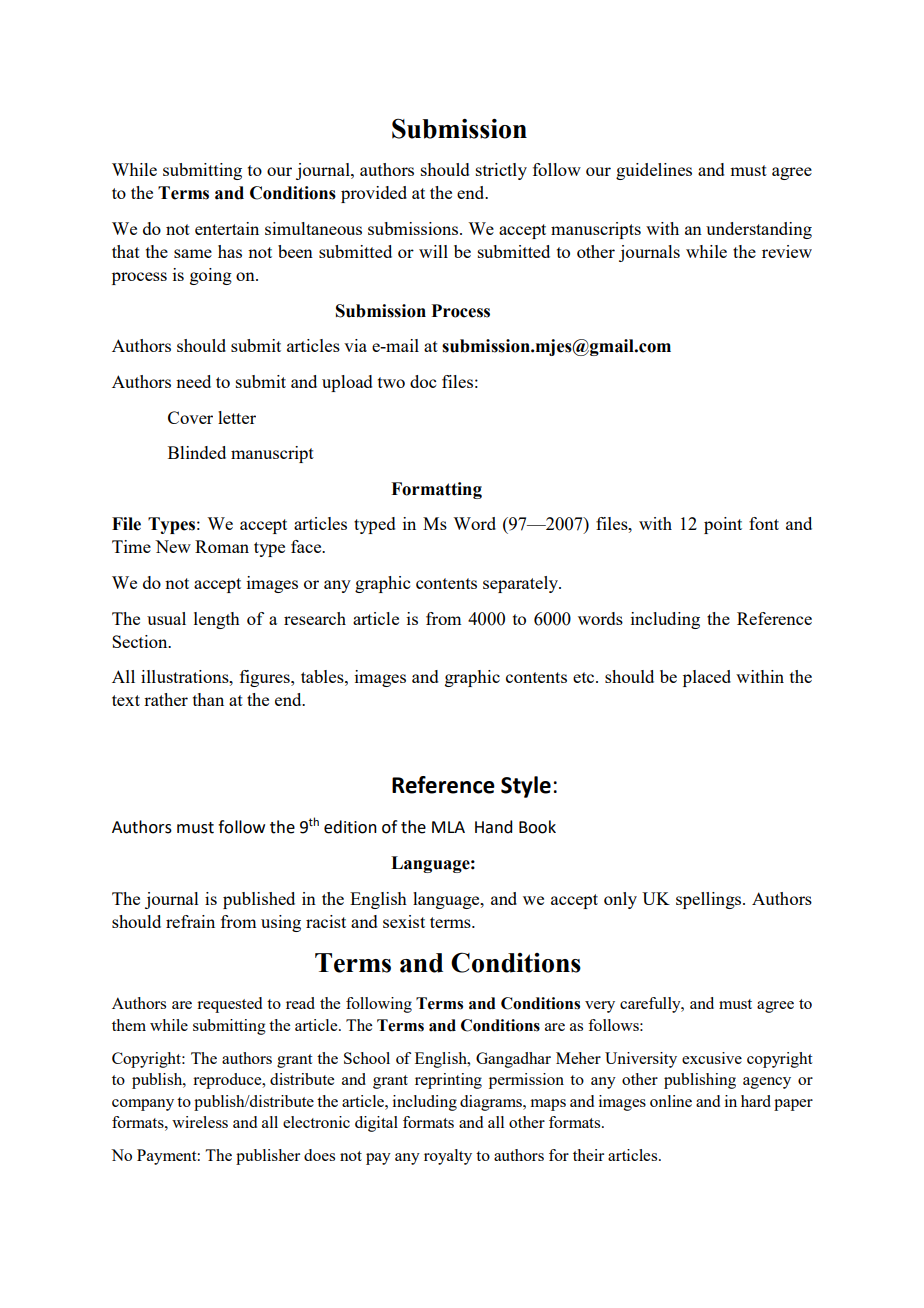  Describe the element at coordinates (227, 228) in the image. I see `entertain` at that location.
